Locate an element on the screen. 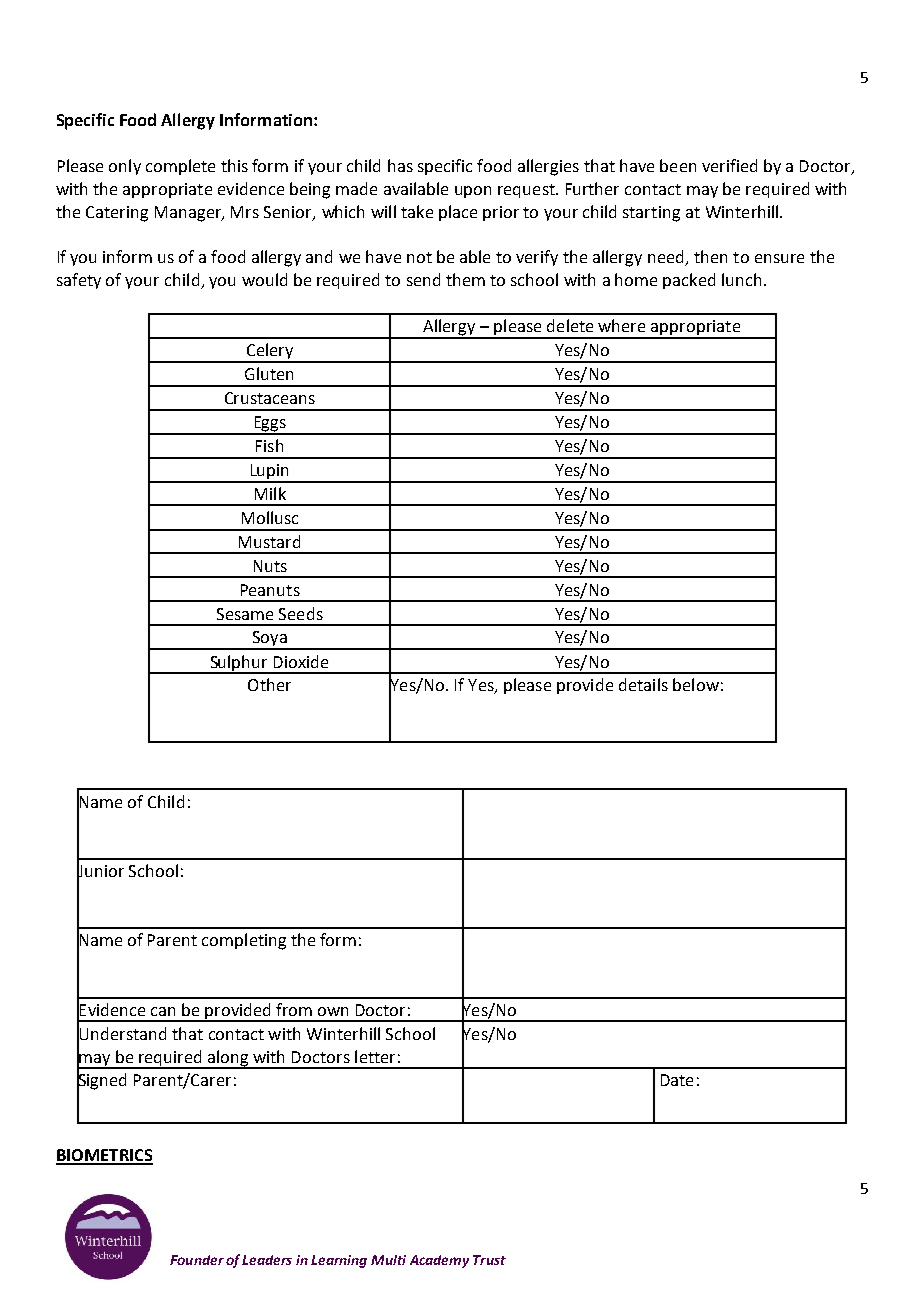  Date is located at coordinates (677, 1080).
